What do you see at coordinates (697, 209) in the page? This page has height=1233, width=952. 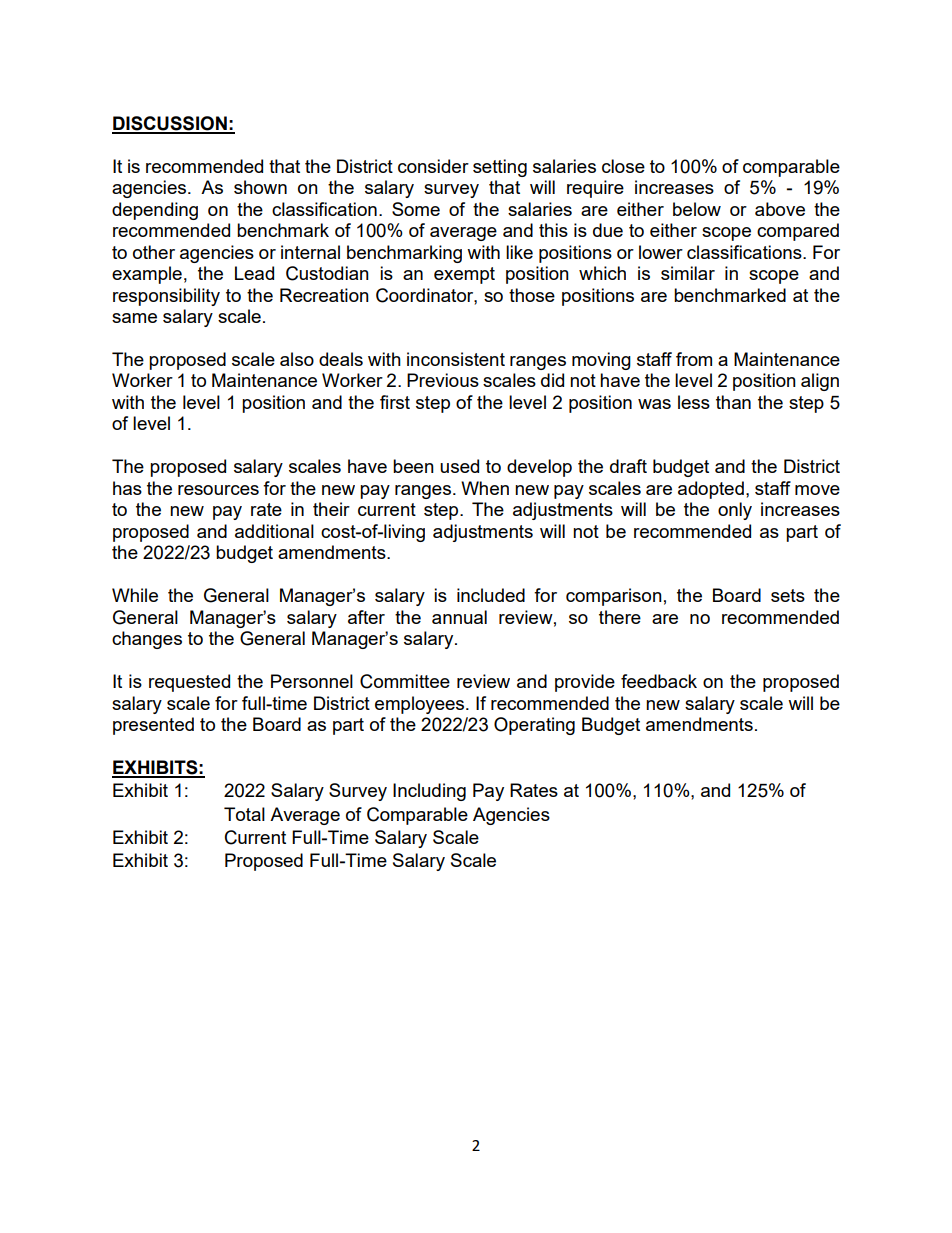 I see `below` at bounding box center [697, 209].
